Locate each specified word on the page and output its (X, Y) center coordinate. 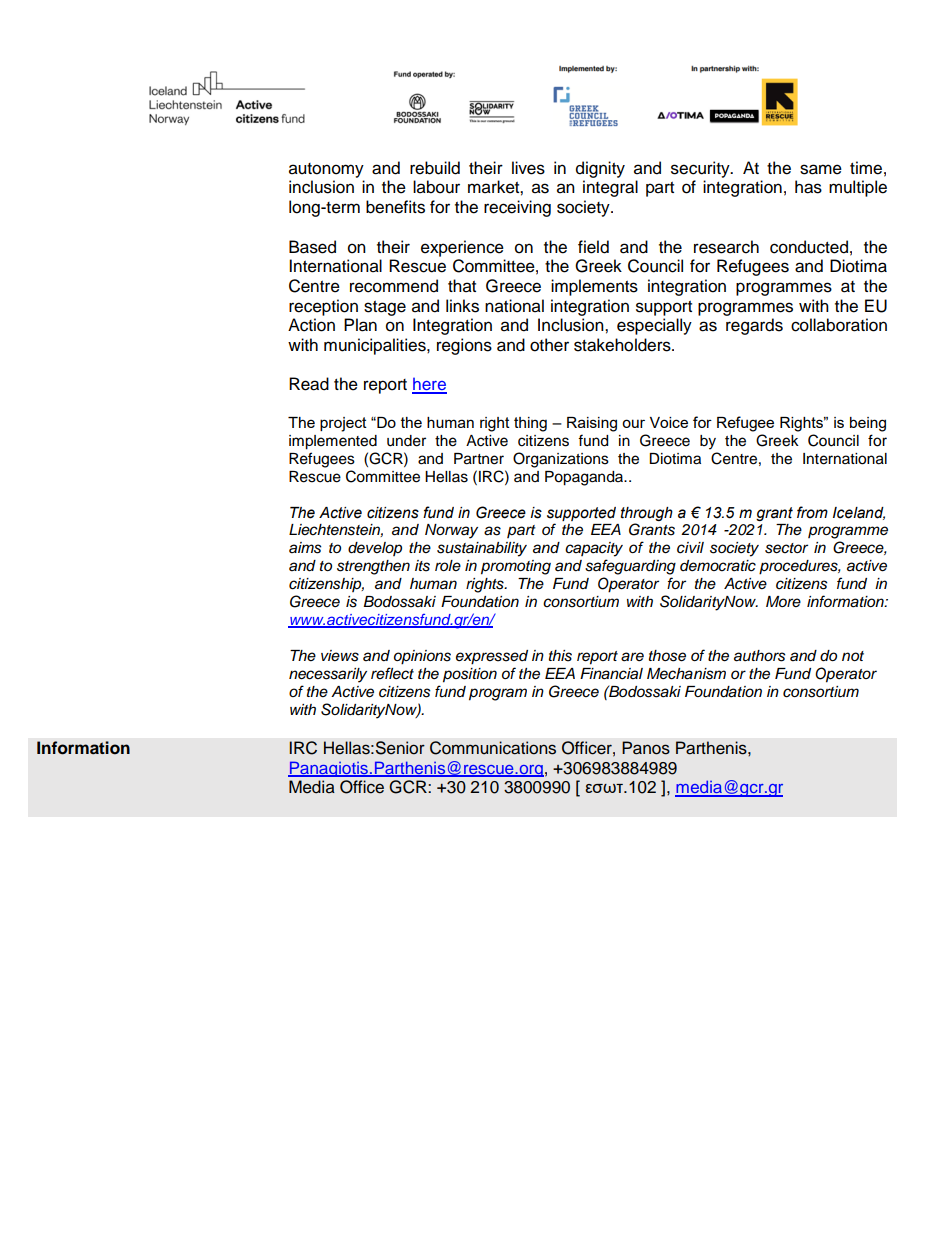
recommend (394, 286)
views (340, 656)
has (808, 187)
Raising (592, 424)
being (868, 424)
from (812, 512)
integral (610, 188)
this (560, 656)
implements (594, 287)
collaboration (839, 325)
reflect (392, 673)
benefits (395, 207)
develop (375, 549)
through (647, 514)
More (783, 601)
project (343, 424)
